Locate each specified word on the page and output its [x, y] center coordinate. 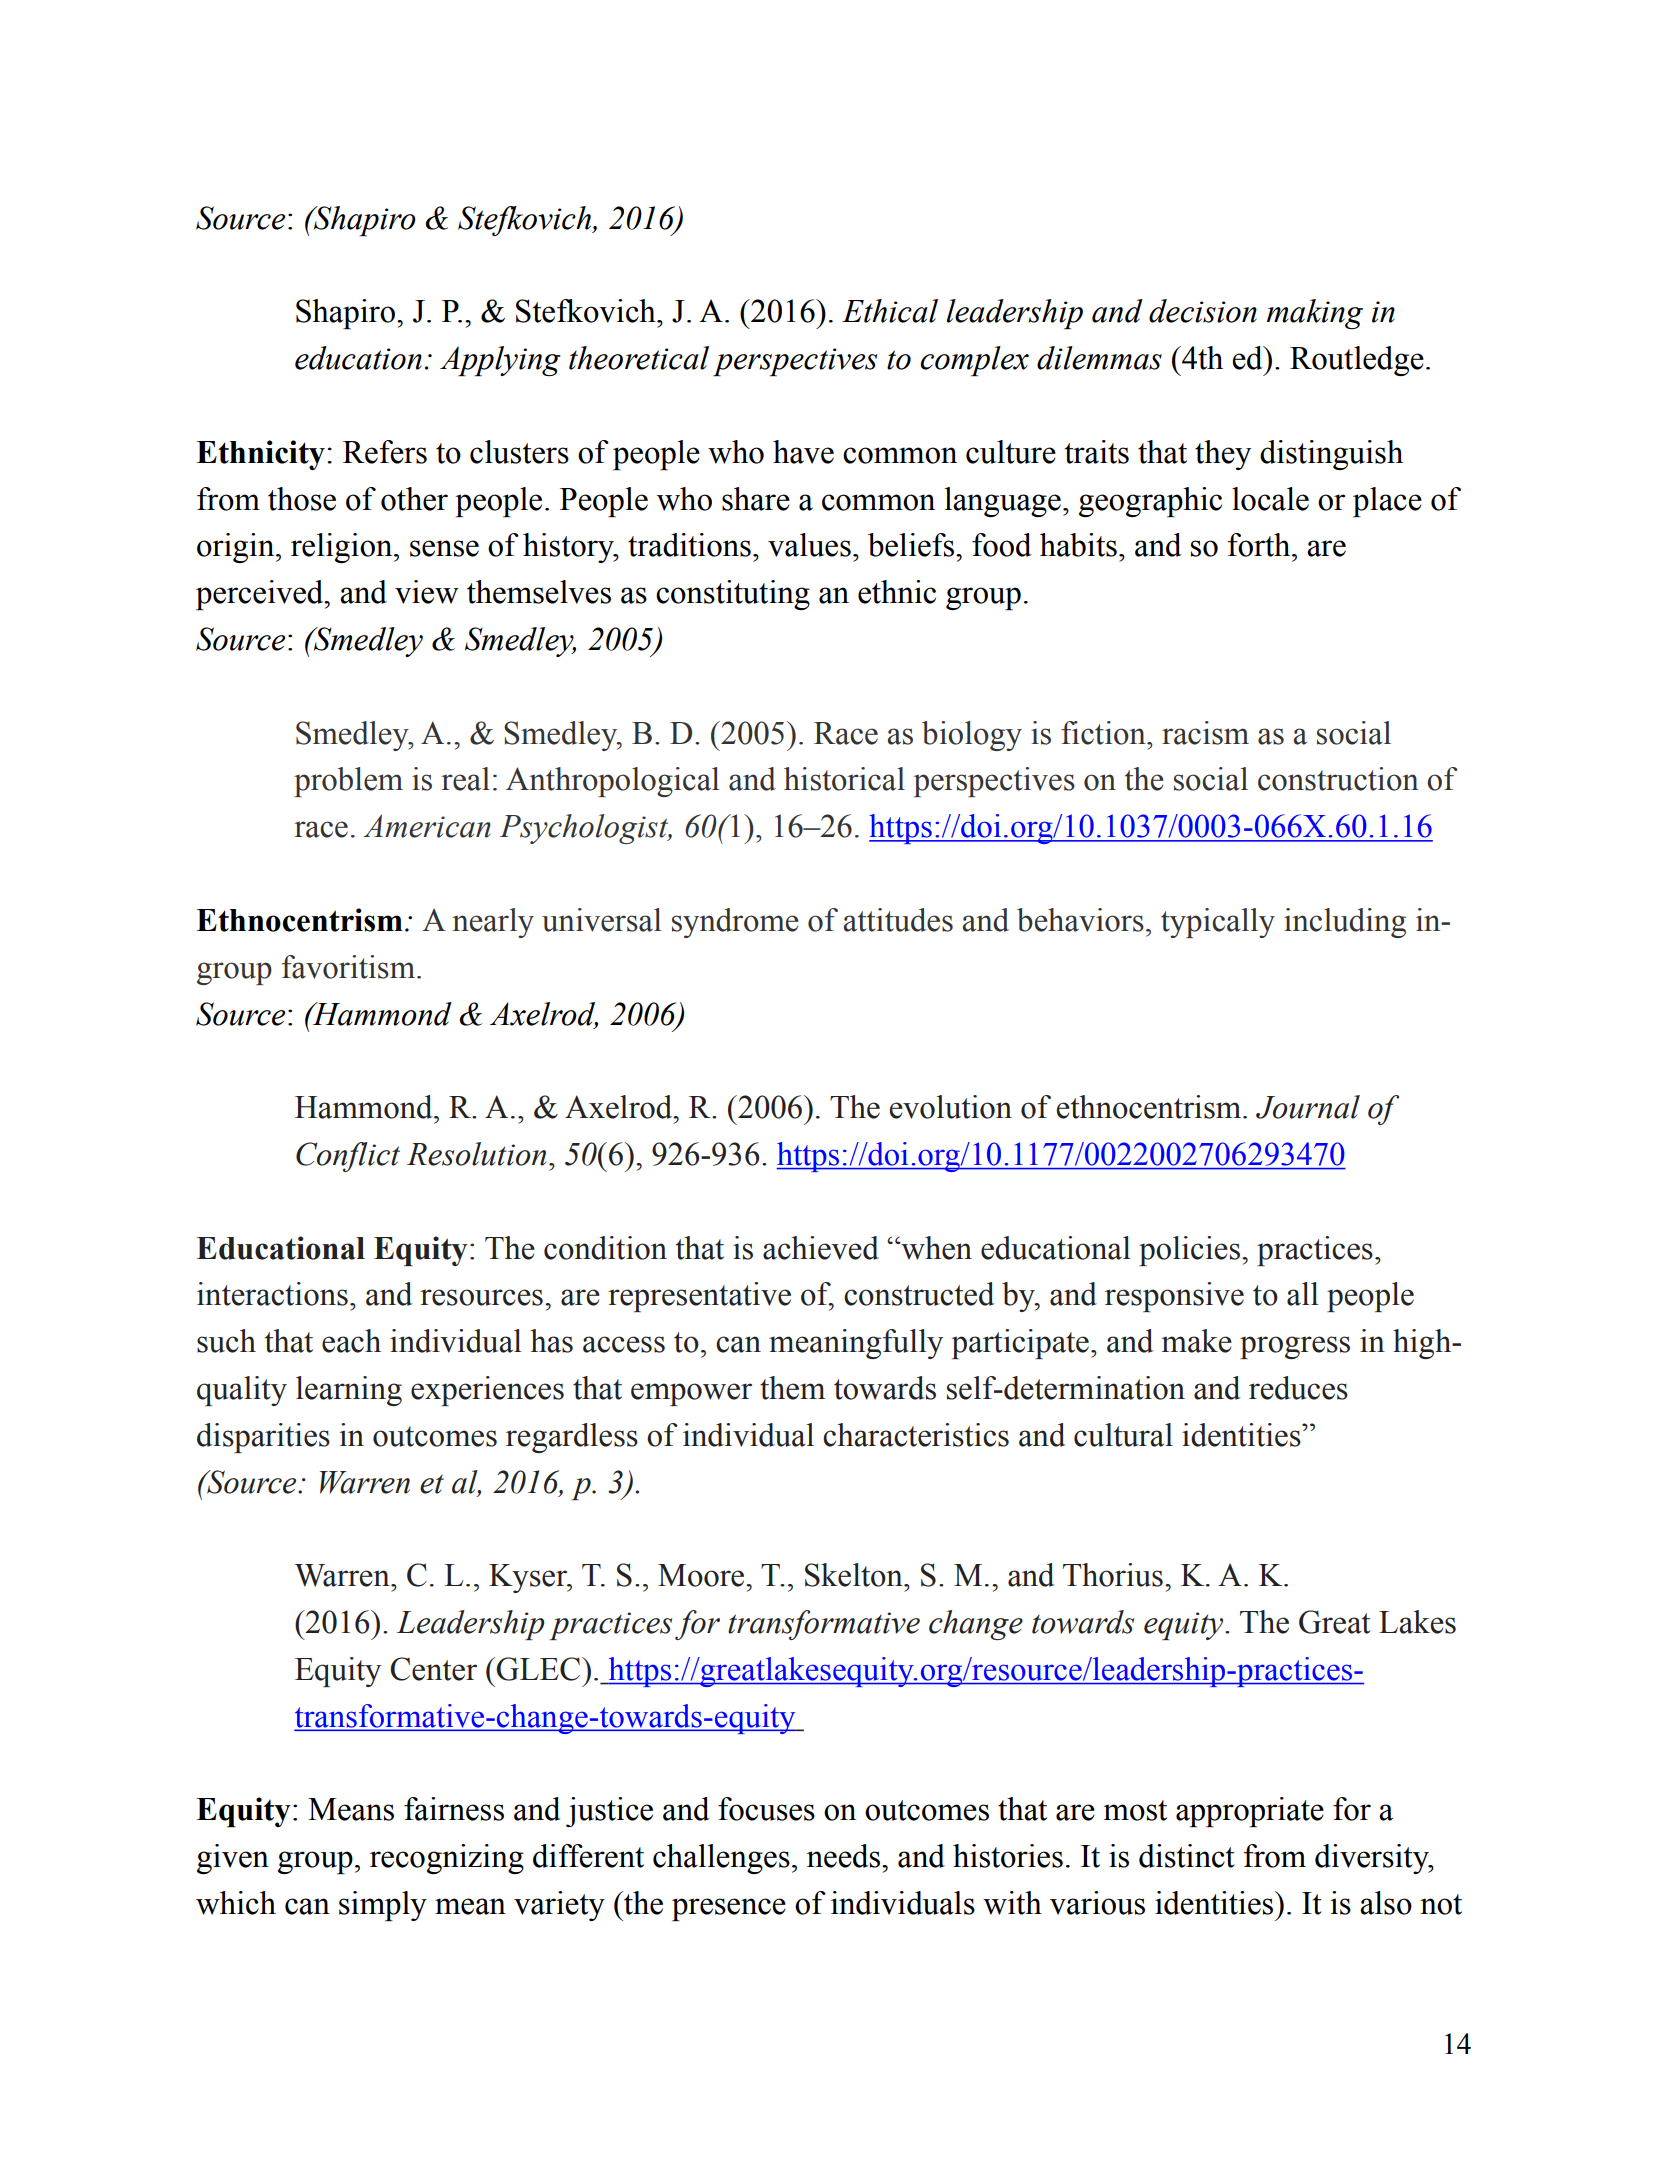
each [351, 1341]
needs [845, 1856]
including [1345, 923]
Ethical [890, 311]
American [427, 826]
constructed [919, 1294]
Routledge [1357, 361]
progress [1295, 1347]
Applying [500, 361]
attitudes [898, 920]
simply [383, 1906]
